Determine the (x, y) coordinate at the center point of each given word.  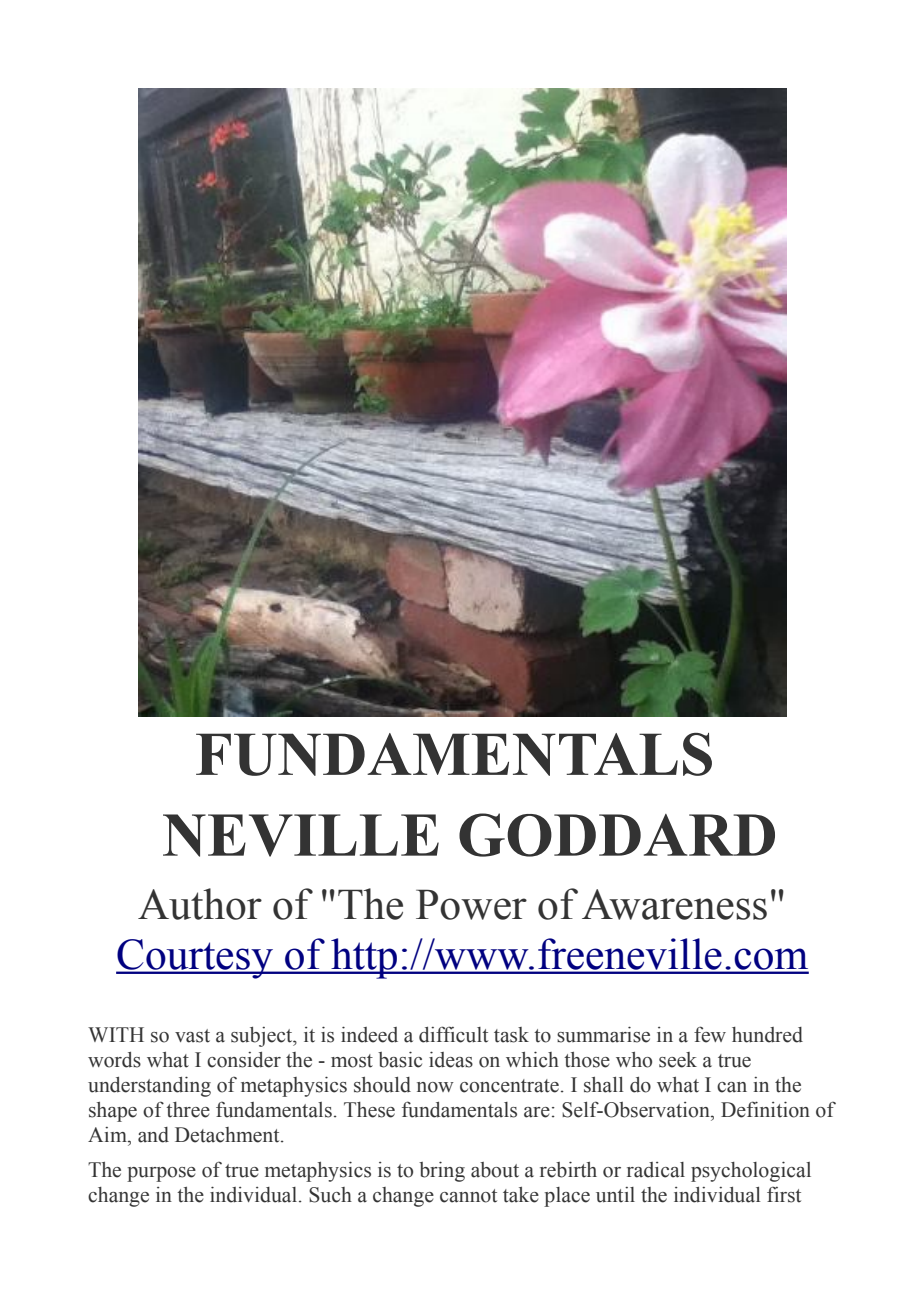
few (710, 1034)
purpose (161, 1174)
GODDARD (617, 835)
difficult (453, 1034)
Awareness (674, 904)
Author (200, 904)
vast (192, 1036)
